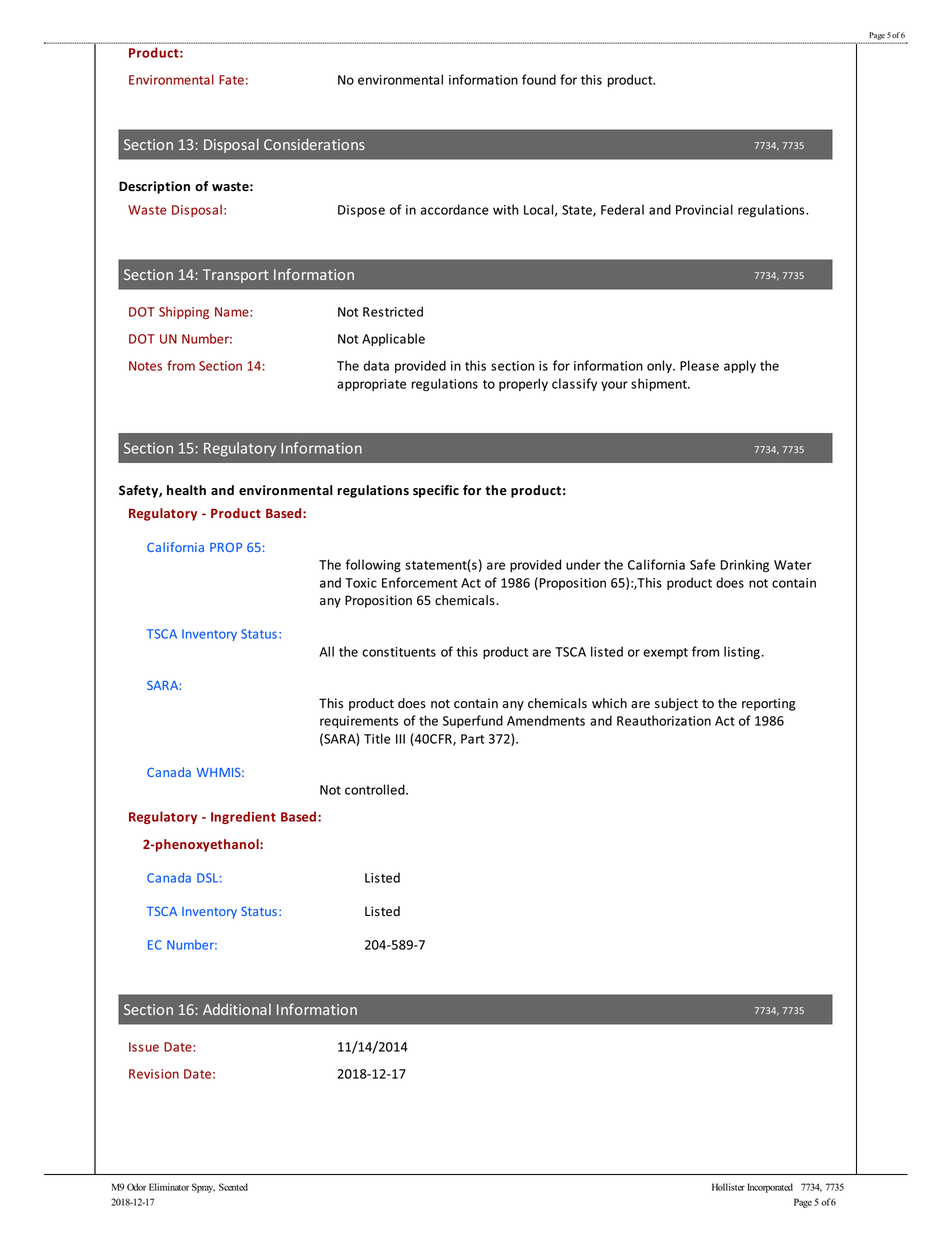  Describe the element at coordinates (233, 1187) in the screenshot. I see `Scented` at that location.
